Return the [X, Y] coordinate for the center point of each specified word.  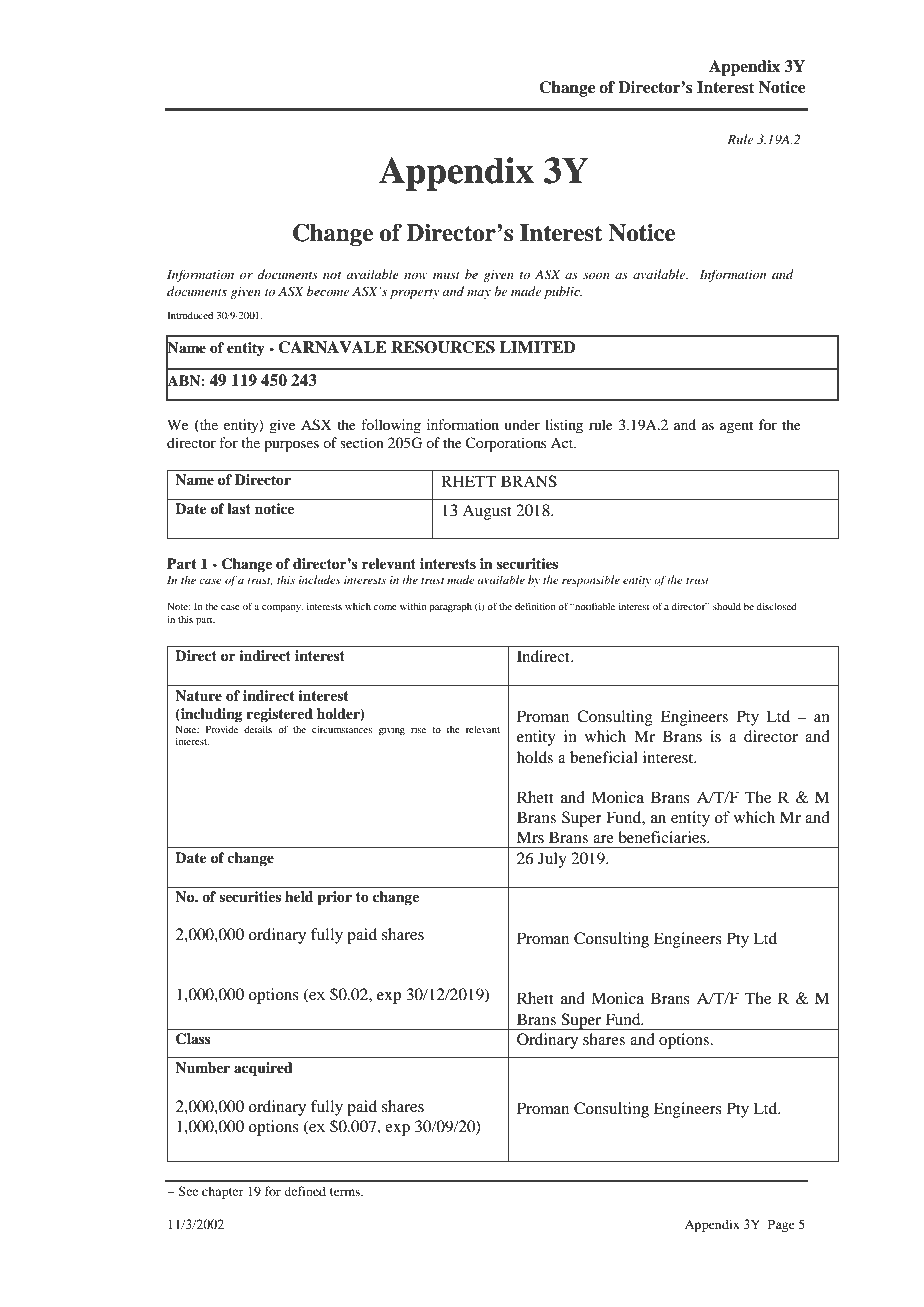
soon [596, 276]
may [479, 294]
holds [535, 757]
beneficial [604, 757]
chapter [223, 1192]
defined [305, 1191]
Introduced [190, 315]
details [258, 729]
